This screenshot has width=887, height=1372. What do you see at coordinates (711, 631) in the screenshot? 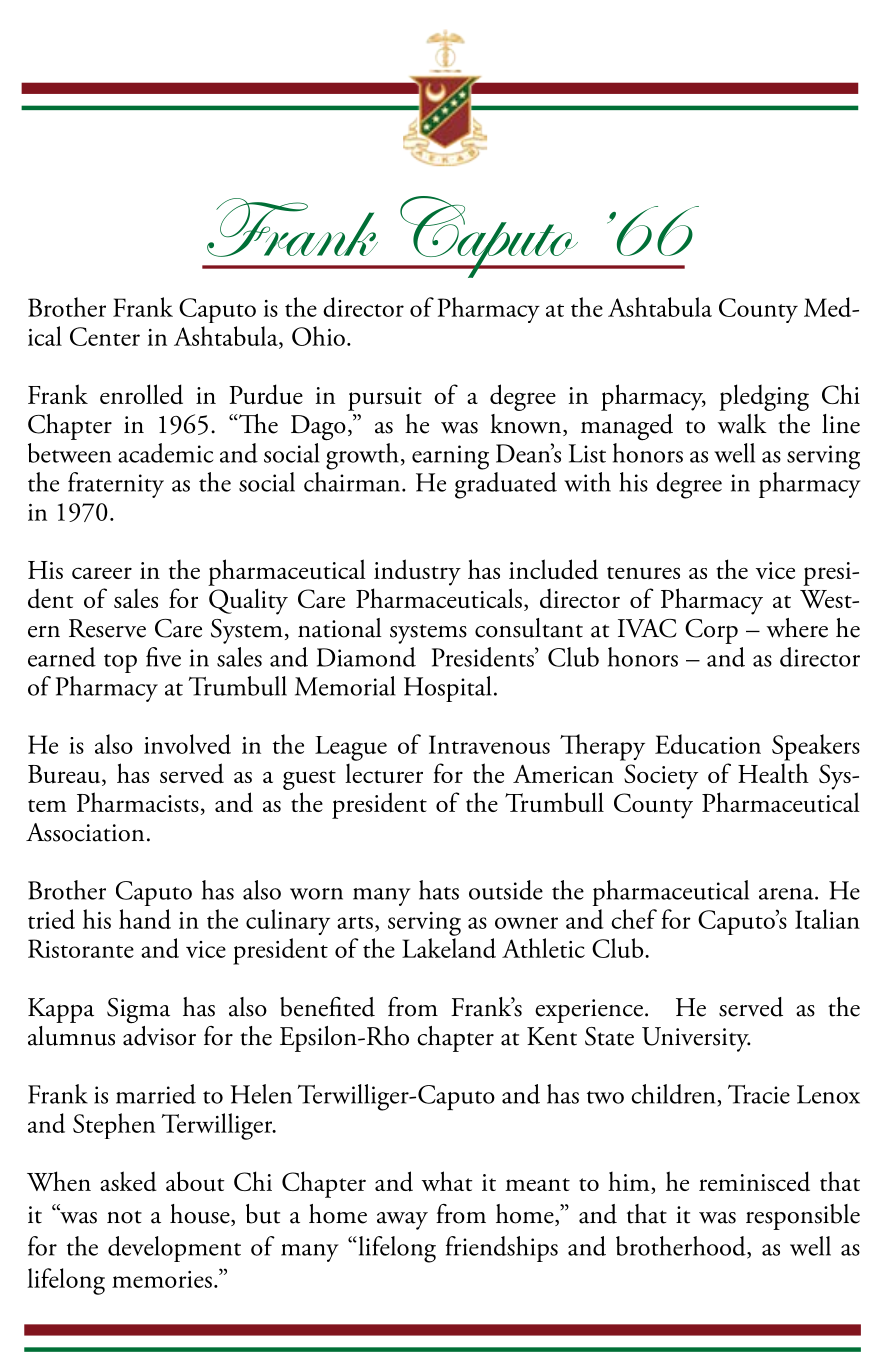
I see `Corp` at bounding box center [711, 631].
